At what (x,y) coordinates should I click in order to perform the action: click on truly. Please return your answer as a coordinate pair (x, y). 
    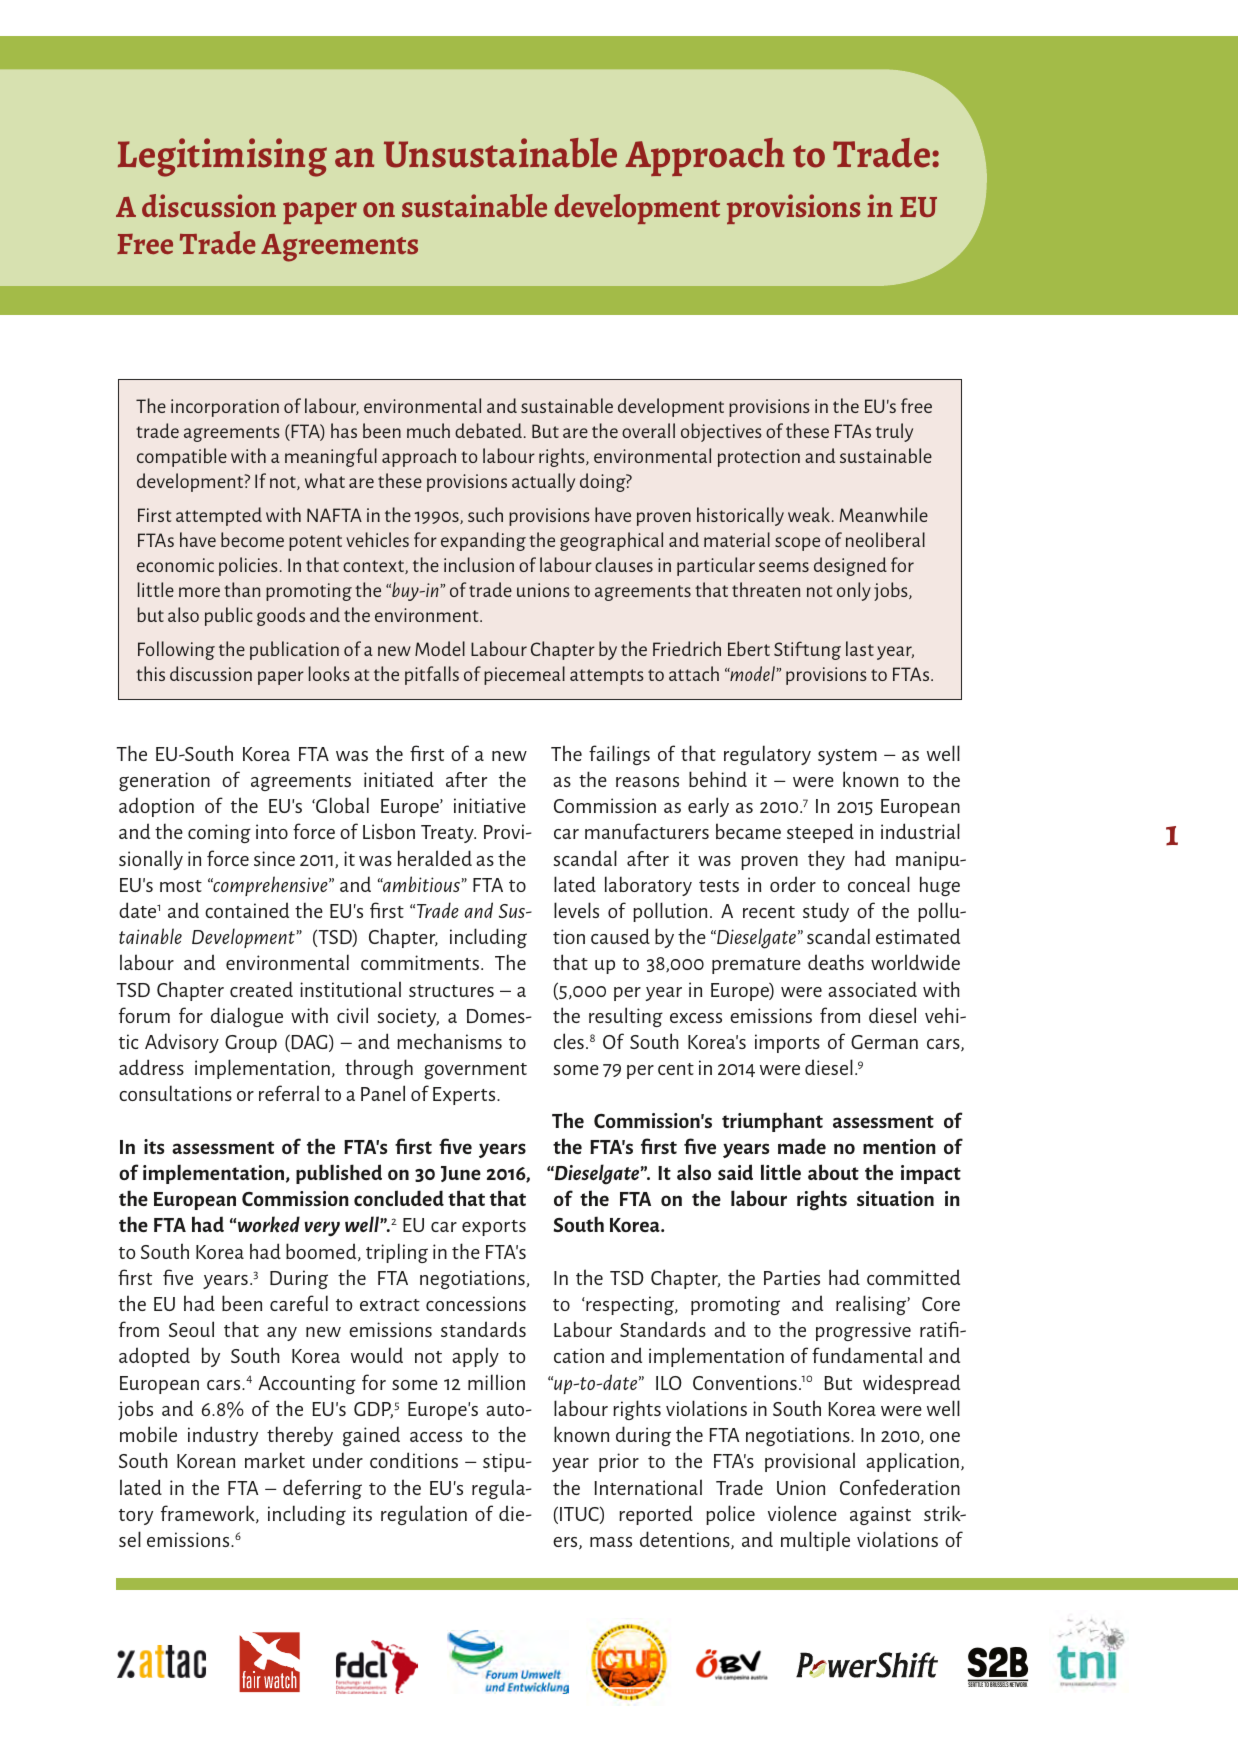
    Looking at the image, I should click on (894, 432).
